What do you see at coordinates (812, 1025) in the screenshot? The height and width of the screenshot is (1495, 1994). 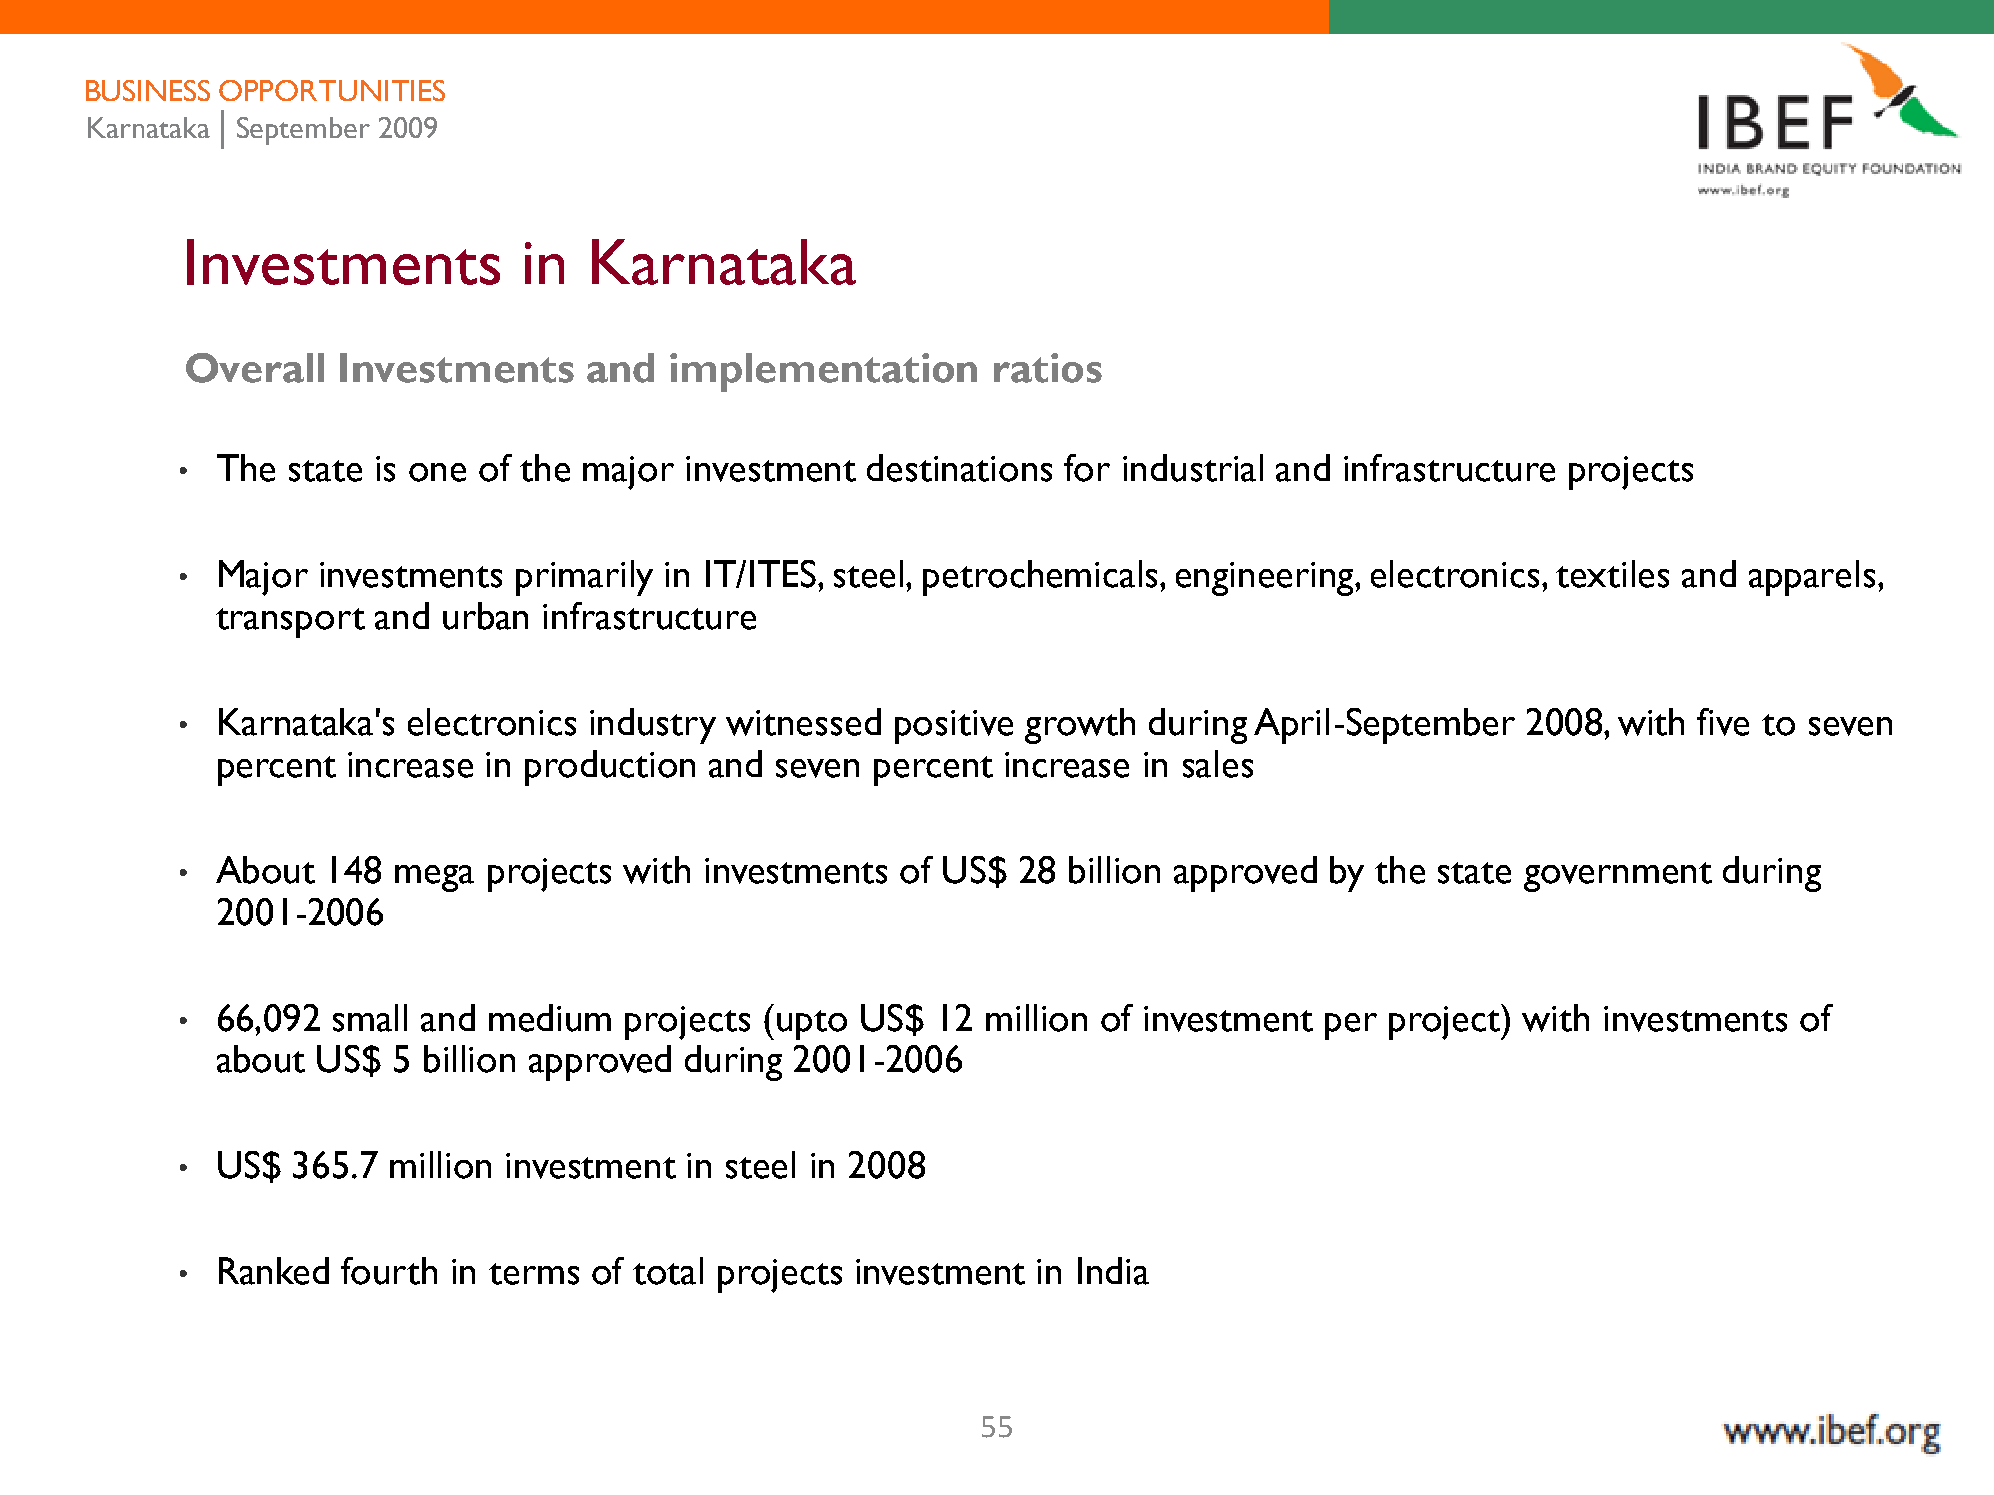 I see `upto` at bounding box center [812, 1025].
